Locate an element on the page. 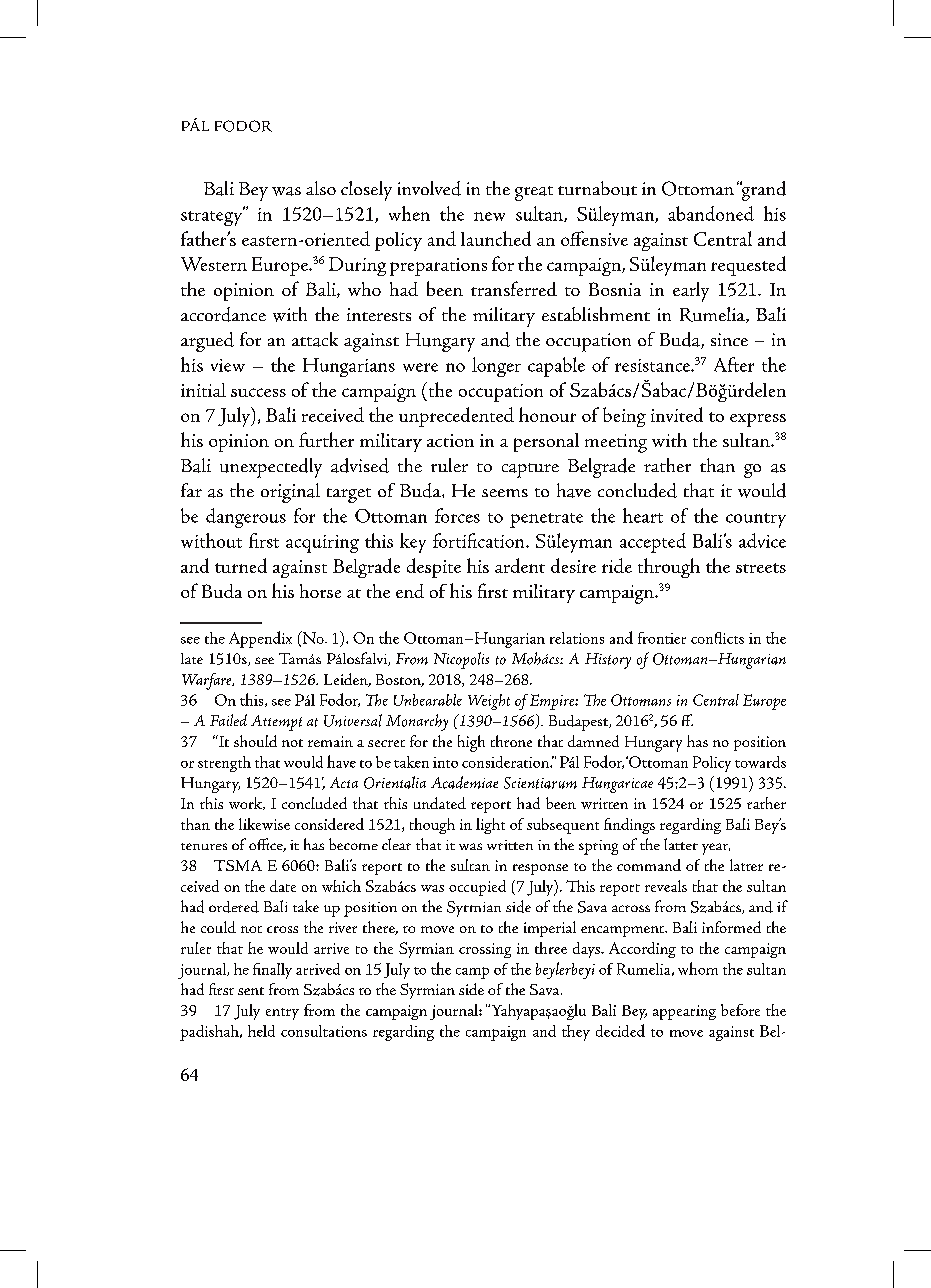 The image size is (931, 1288). new is located at coordinates (489, 216).
